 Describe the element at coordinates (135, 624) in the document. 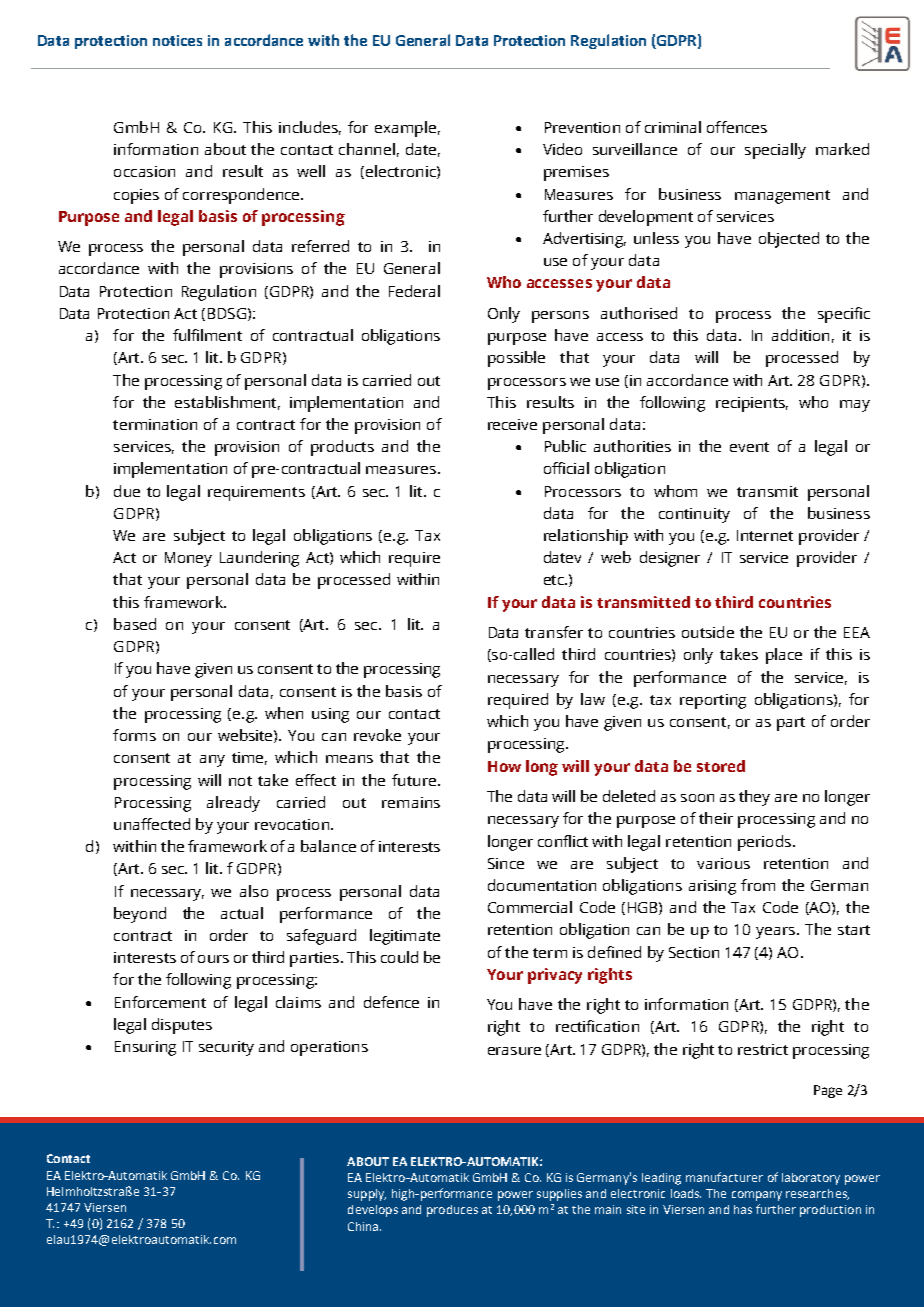

I see `based` at that location.
